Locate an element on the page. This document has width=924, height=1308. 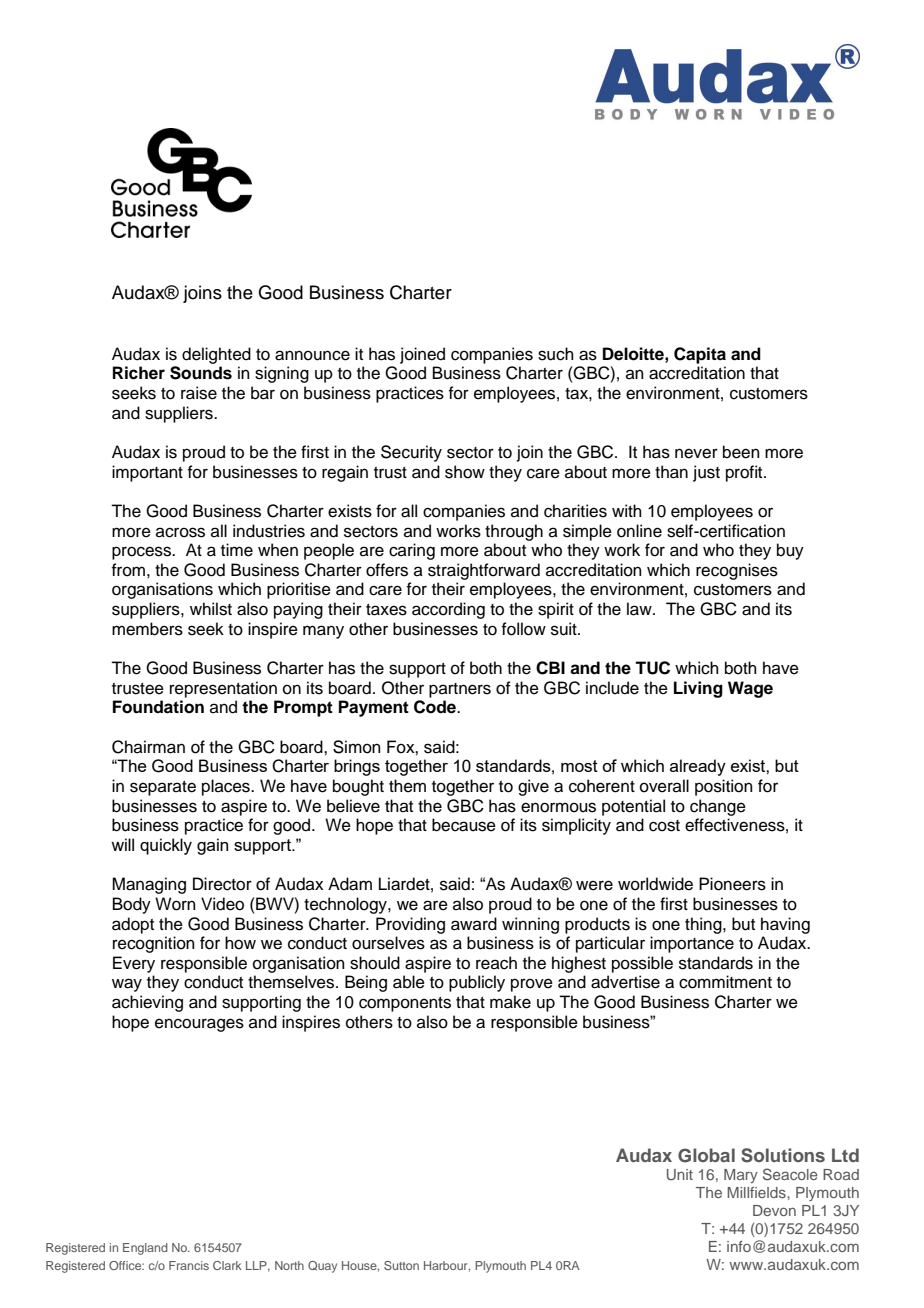
Code is located at coordinates (436, 707).
